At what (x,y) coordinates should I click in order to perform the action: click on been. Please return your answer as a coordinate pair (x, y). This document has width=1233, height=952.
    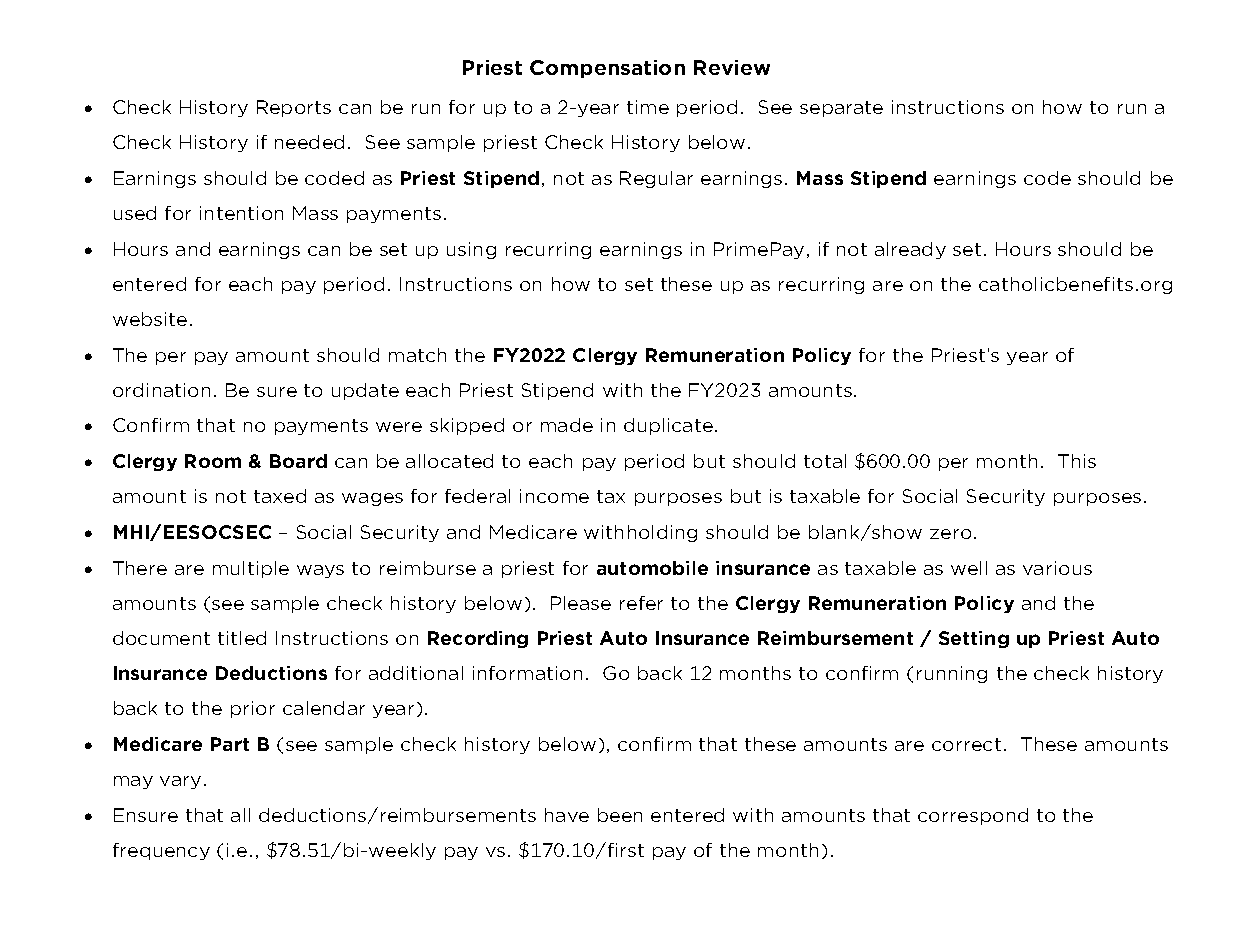
    Looking at the image, I should click on (620, 815).
